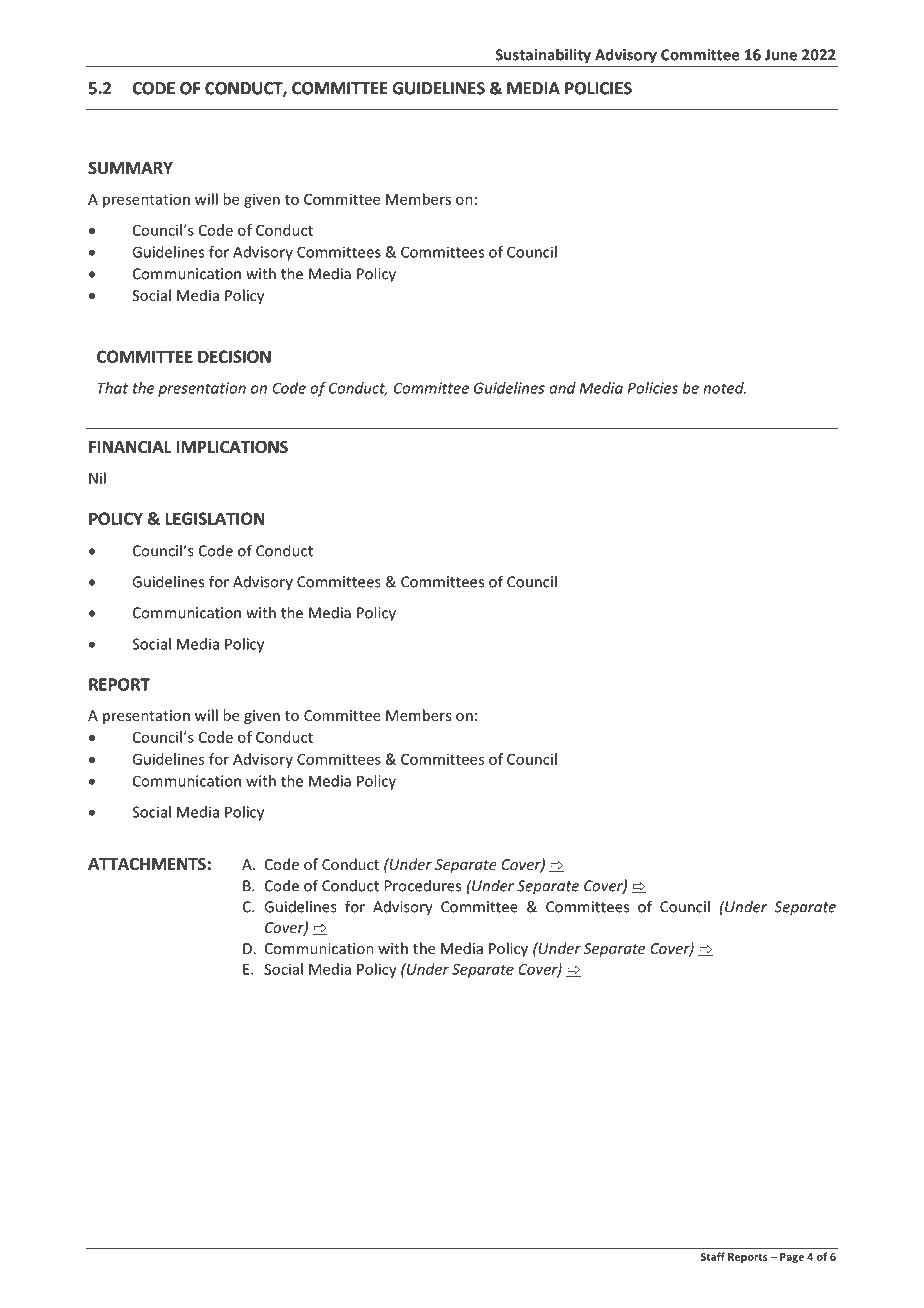 The image size is (924, 1308). Describe the element at coordinates (147, 864) in the image. I see `ATTACHMENTS` at that location.
